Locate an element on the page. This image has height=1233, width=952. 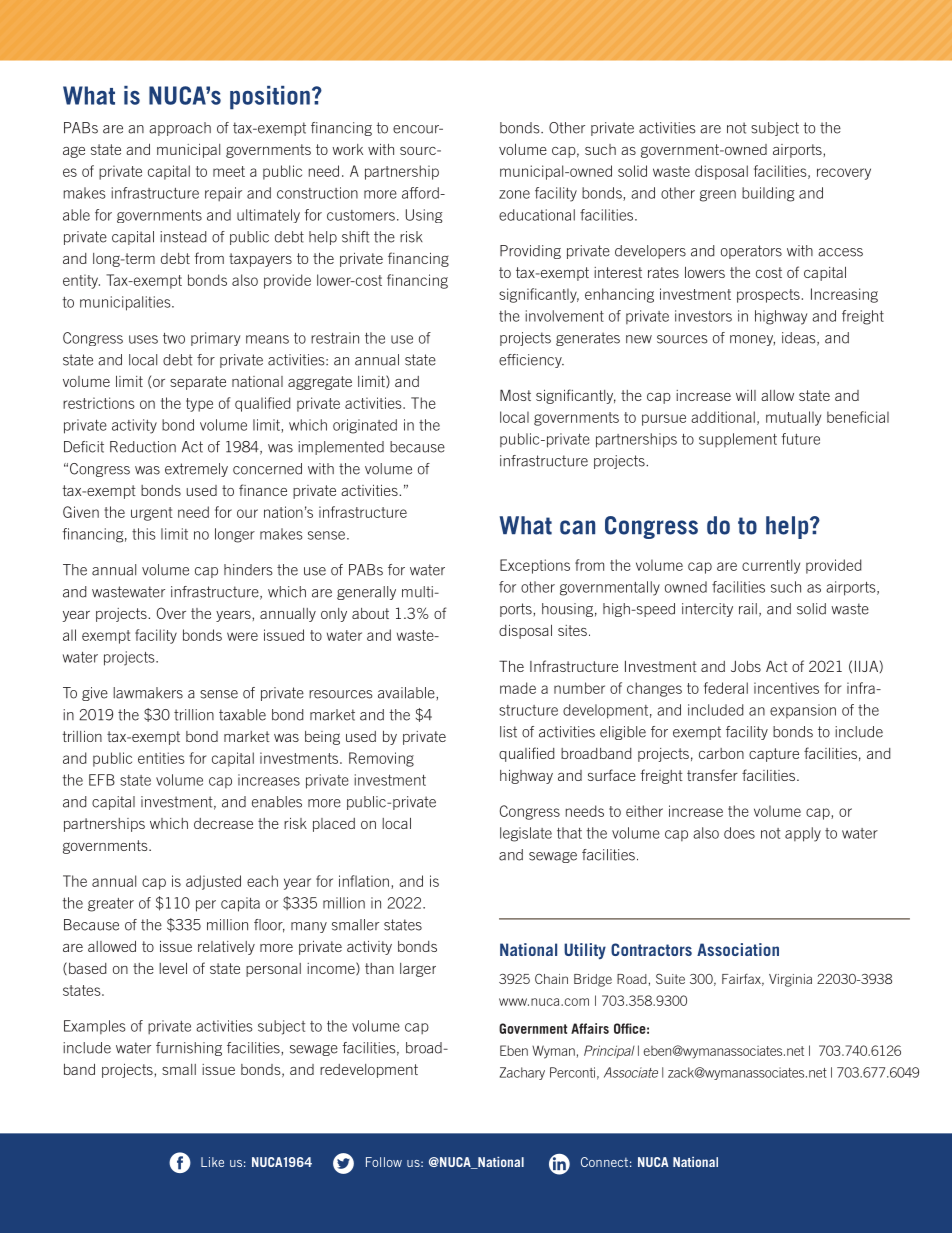
does is located at coordinates (739, 833).
